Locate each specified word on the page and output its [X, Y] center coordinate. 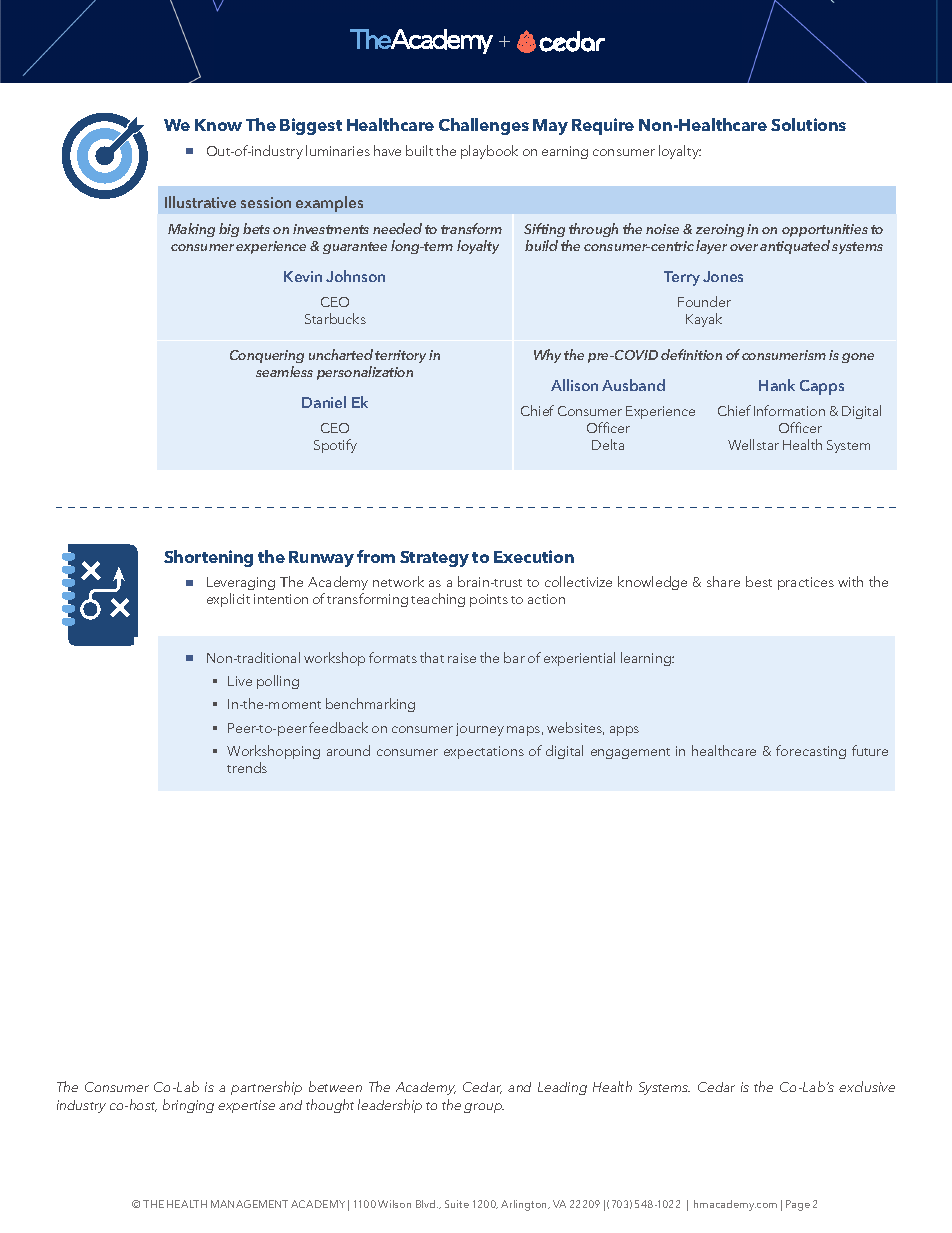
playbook [489, 152]
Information [789, 410]
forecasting [811, 752]
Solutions [808, 124]
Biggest [311, 126]
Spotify [335, 446]
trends [247, 767]
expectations [484, 752]
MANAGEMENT [249, 1204]
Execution [534, 556]
